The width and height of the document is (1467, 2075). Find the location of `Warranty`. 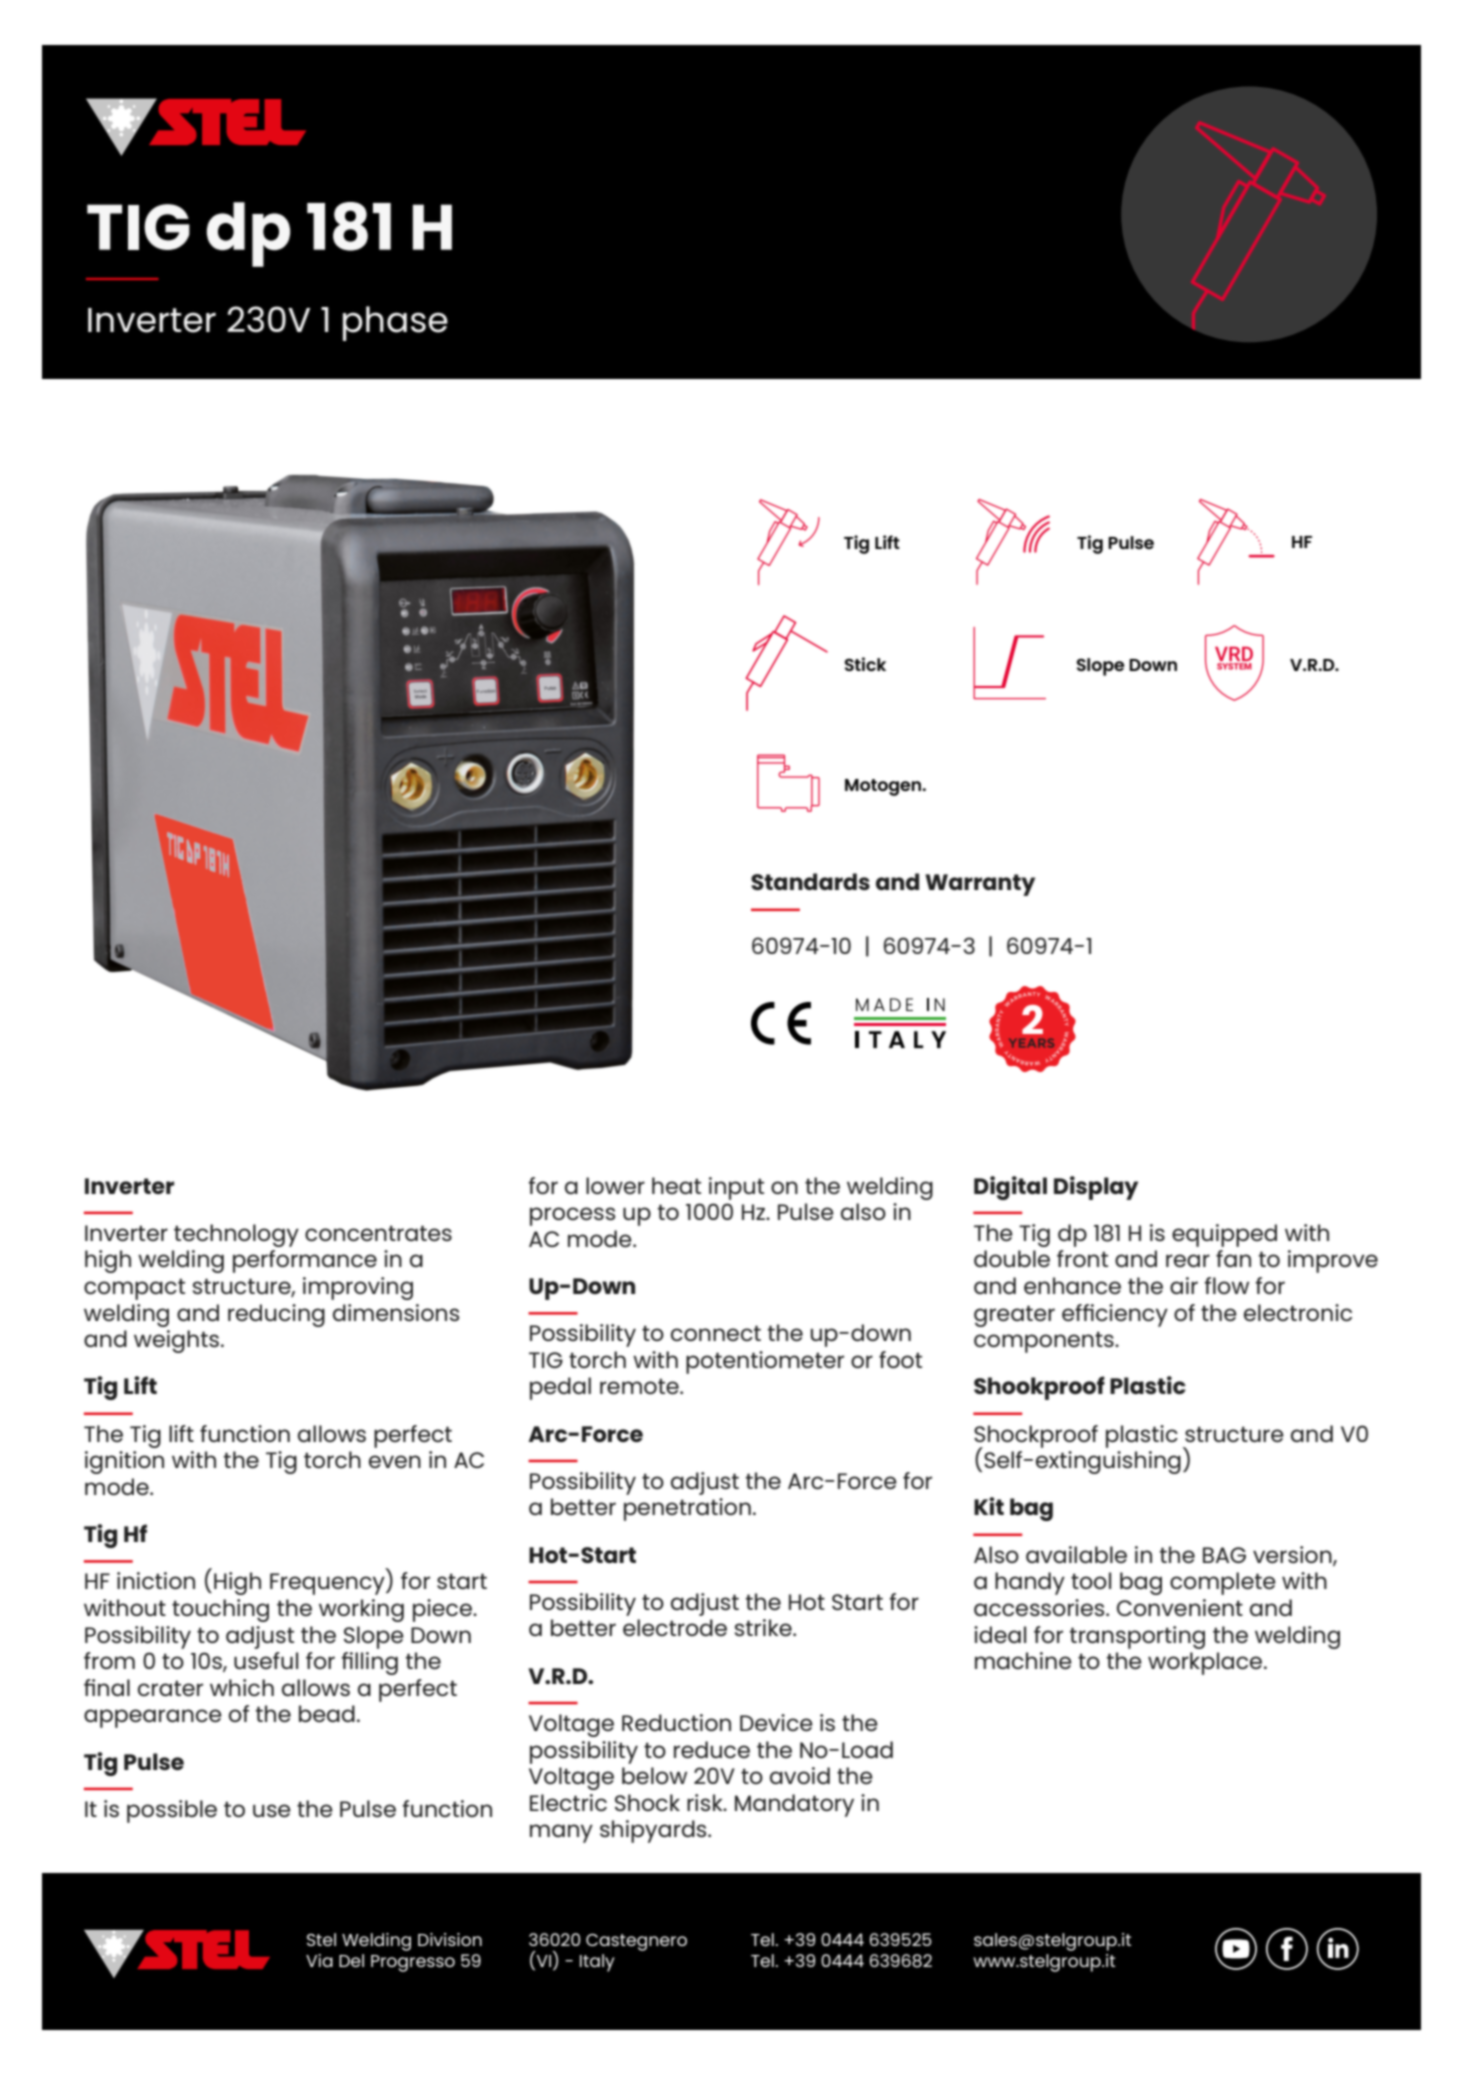

Warranty is located at coordinates (980, 885).
